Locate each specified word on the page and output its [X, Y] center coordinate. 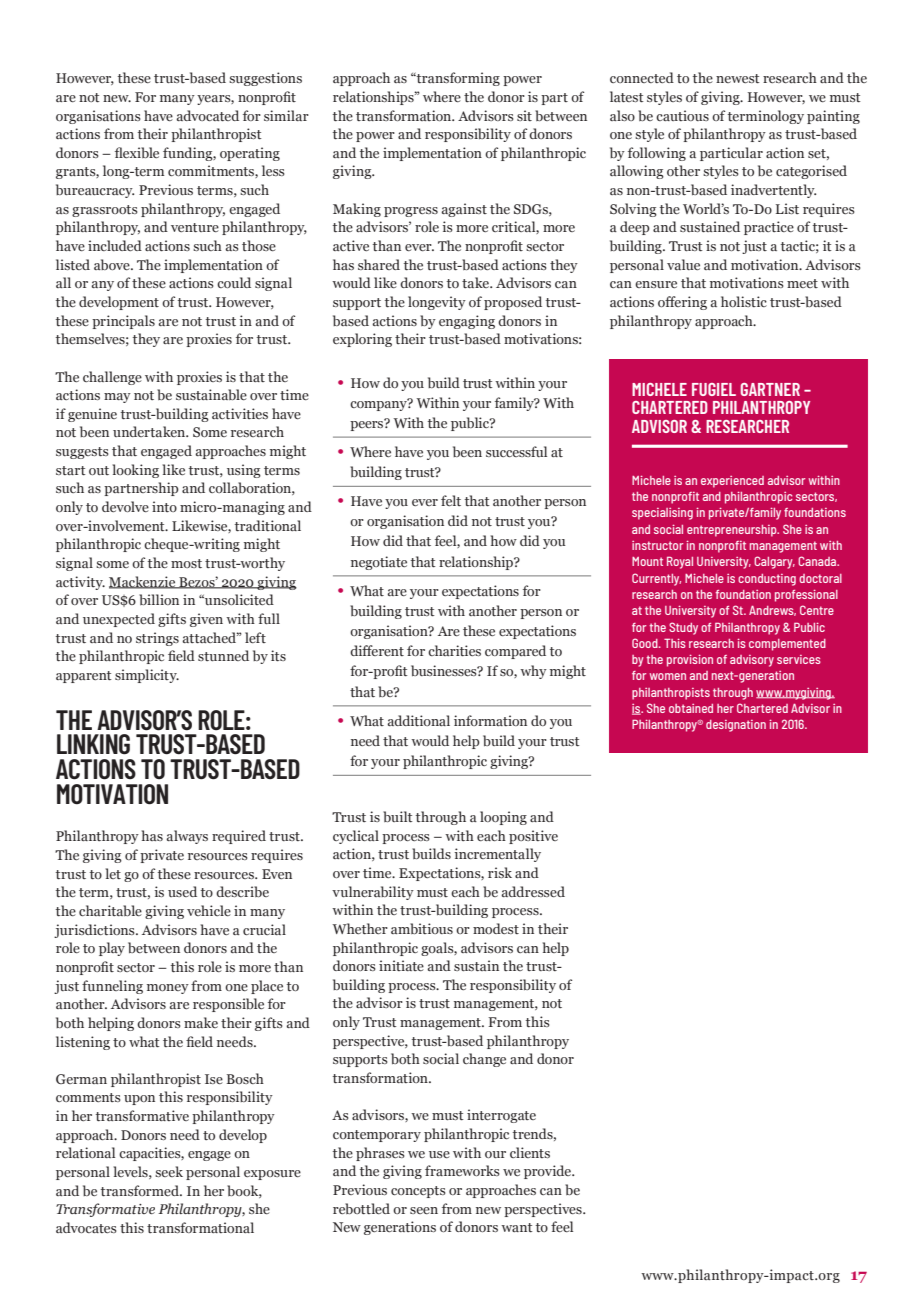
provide [549, 1172]
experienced [732, 482]
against [464, 210]
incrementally [497, 855]
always [187, 837]
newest [738, 78]
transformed [141, 1190]
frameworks [462, 1170]
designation [736, 726]
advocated [207, 115]
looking [135, 471]
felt [451, 500]
